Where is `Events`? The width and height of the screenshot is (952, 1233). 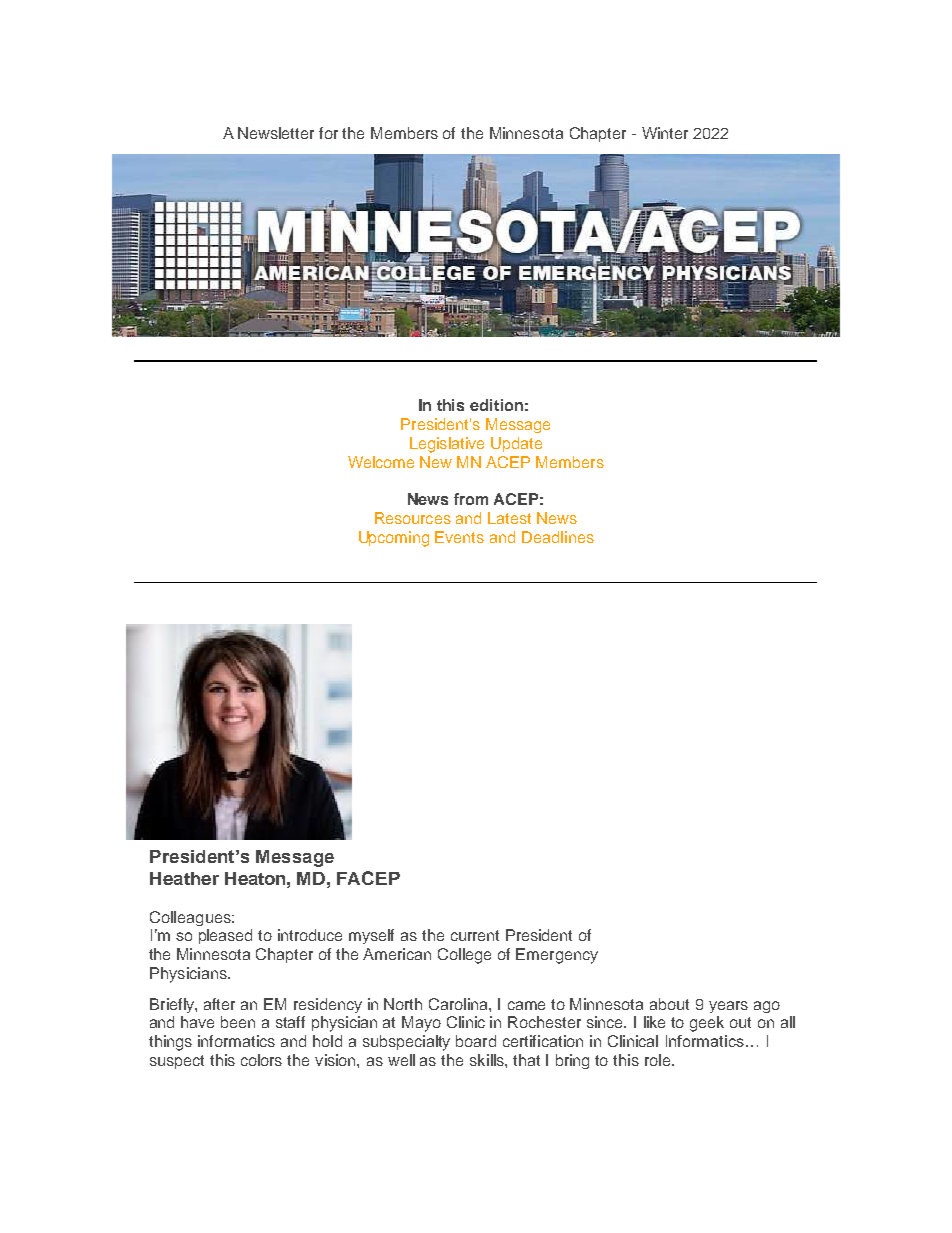
Events is located at coordinates (459, 537).
